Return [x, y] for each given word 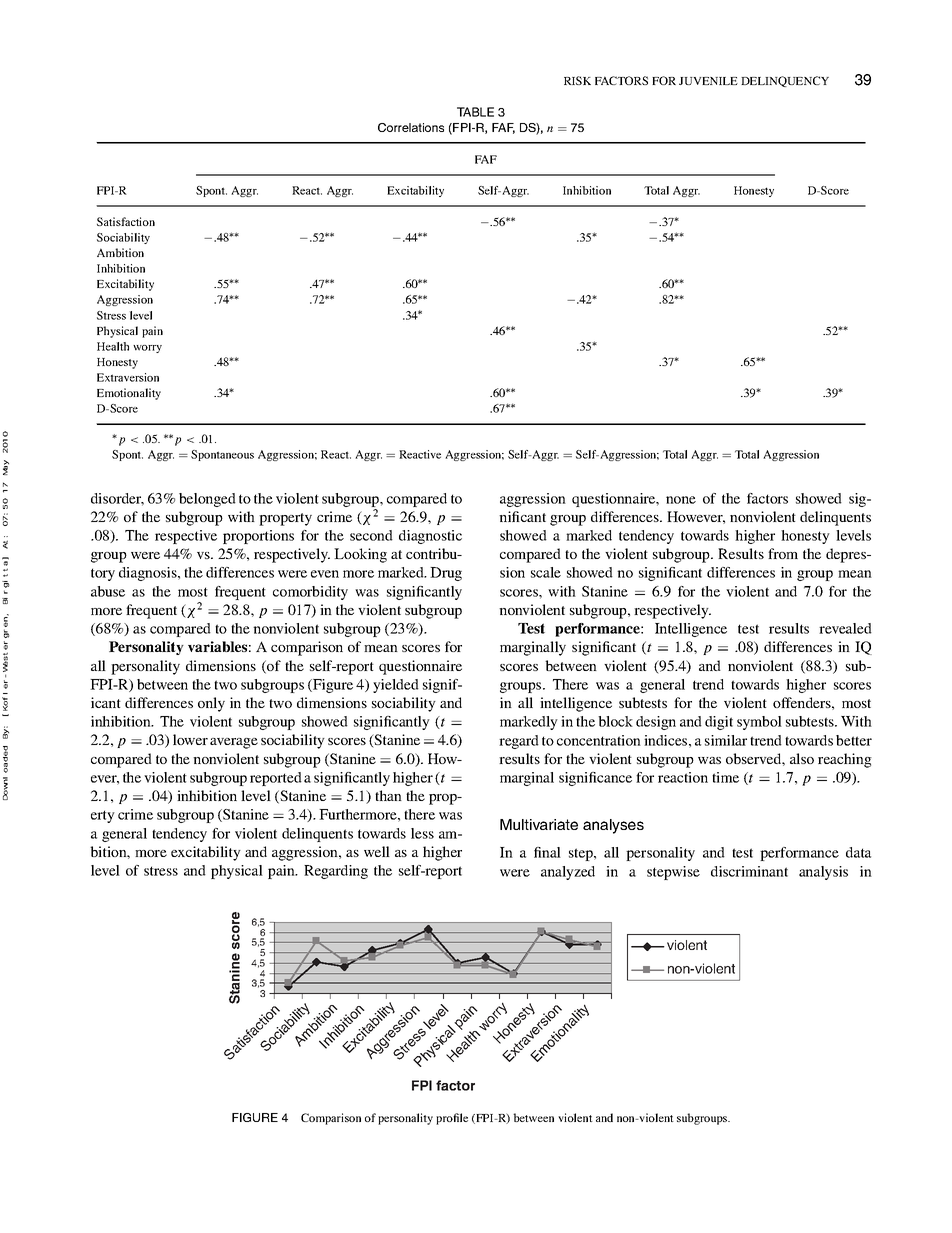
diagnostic [430, 537]
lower [190, 739]
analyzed [568, 873]
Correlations [411, 127]
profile [452, 1119]
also [802, 758]
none [681, 500]
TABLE [475, 112]
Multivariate [539, 824]
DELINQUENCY [785, 81]
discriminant [749, 871]
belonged [207, 500]
